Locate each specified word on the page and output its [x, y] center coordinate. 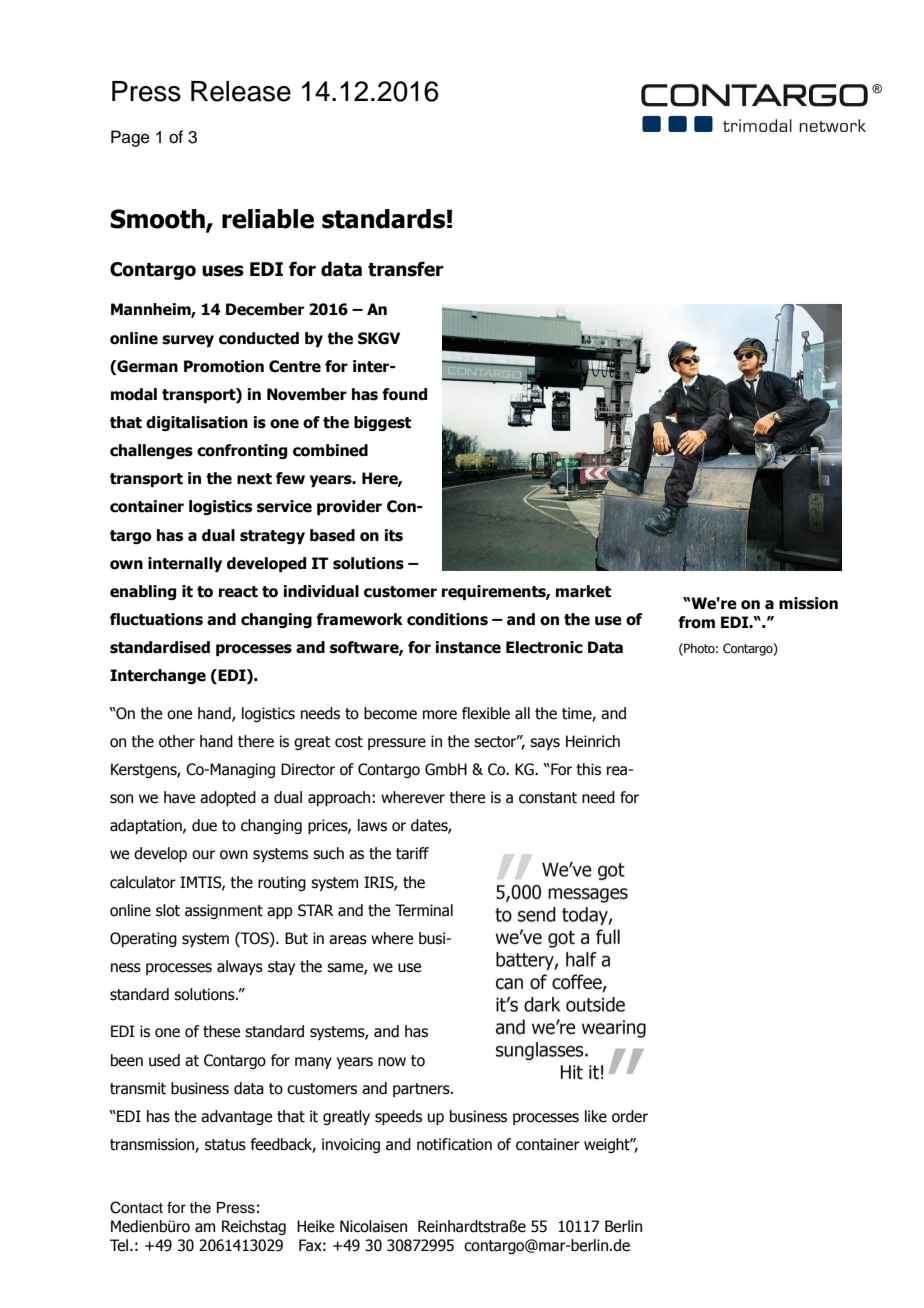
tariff [412, 853]
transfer [406, 269]
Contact [136, 1207]
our [203, 855]
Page [130, 138]
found [404, 394]
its [394, 535]
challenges [151, 451]
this [588, 769]
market [583, 591]
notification [454, 1144]
